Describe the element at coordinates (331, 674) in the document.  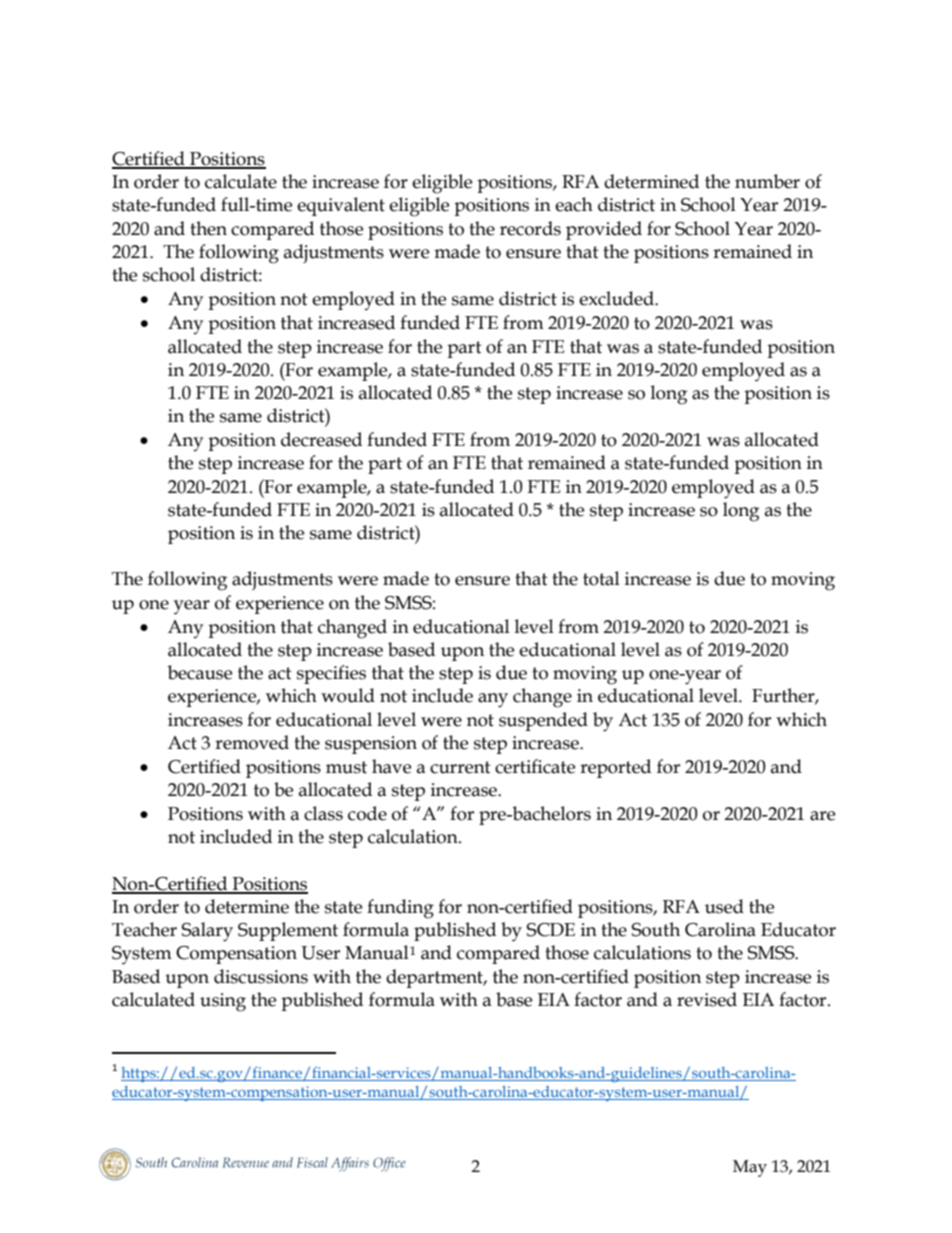
I see `specifies` at that location.
